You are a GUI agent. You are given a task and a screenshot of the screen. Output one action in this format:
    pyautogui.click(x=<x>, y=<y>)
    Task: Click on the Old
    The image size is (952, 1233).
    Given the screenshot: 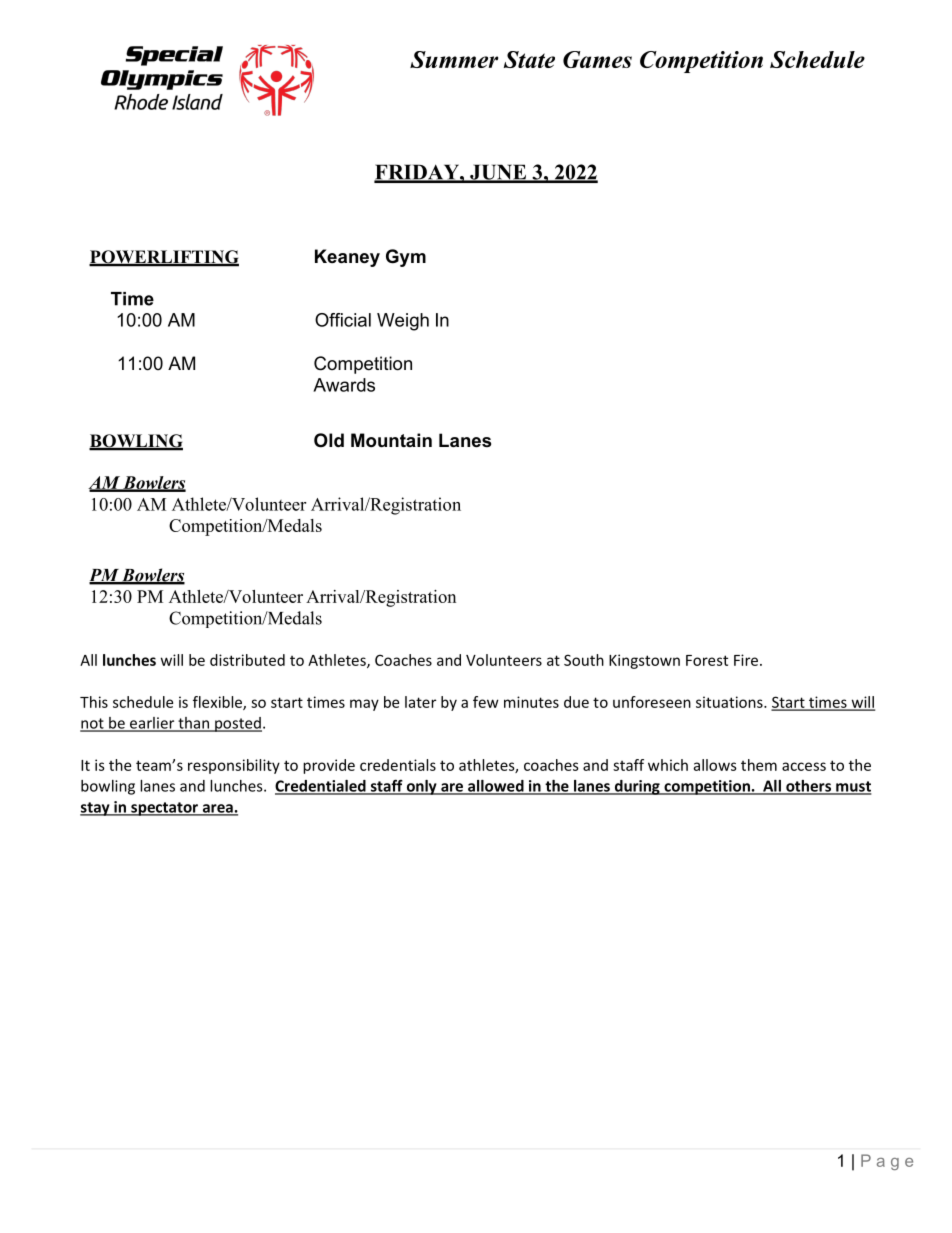 What is the action you would take?
    pyautogui.click(x=329, y=440)
